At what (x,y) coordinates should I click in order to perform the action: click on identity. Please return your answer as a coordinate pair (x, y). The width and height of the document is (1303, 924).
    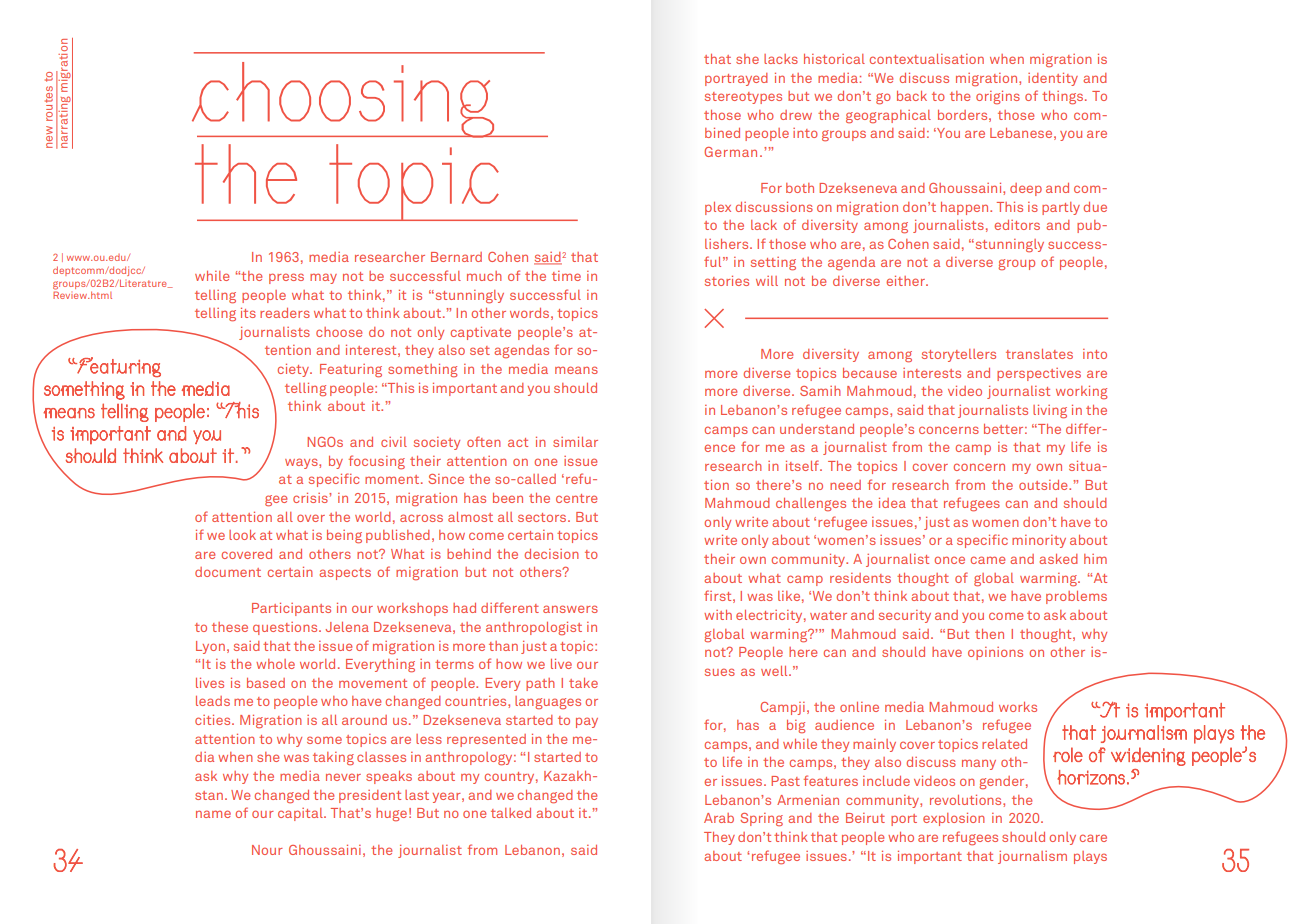
    Looking at the image, I should click on (1053, 79).
